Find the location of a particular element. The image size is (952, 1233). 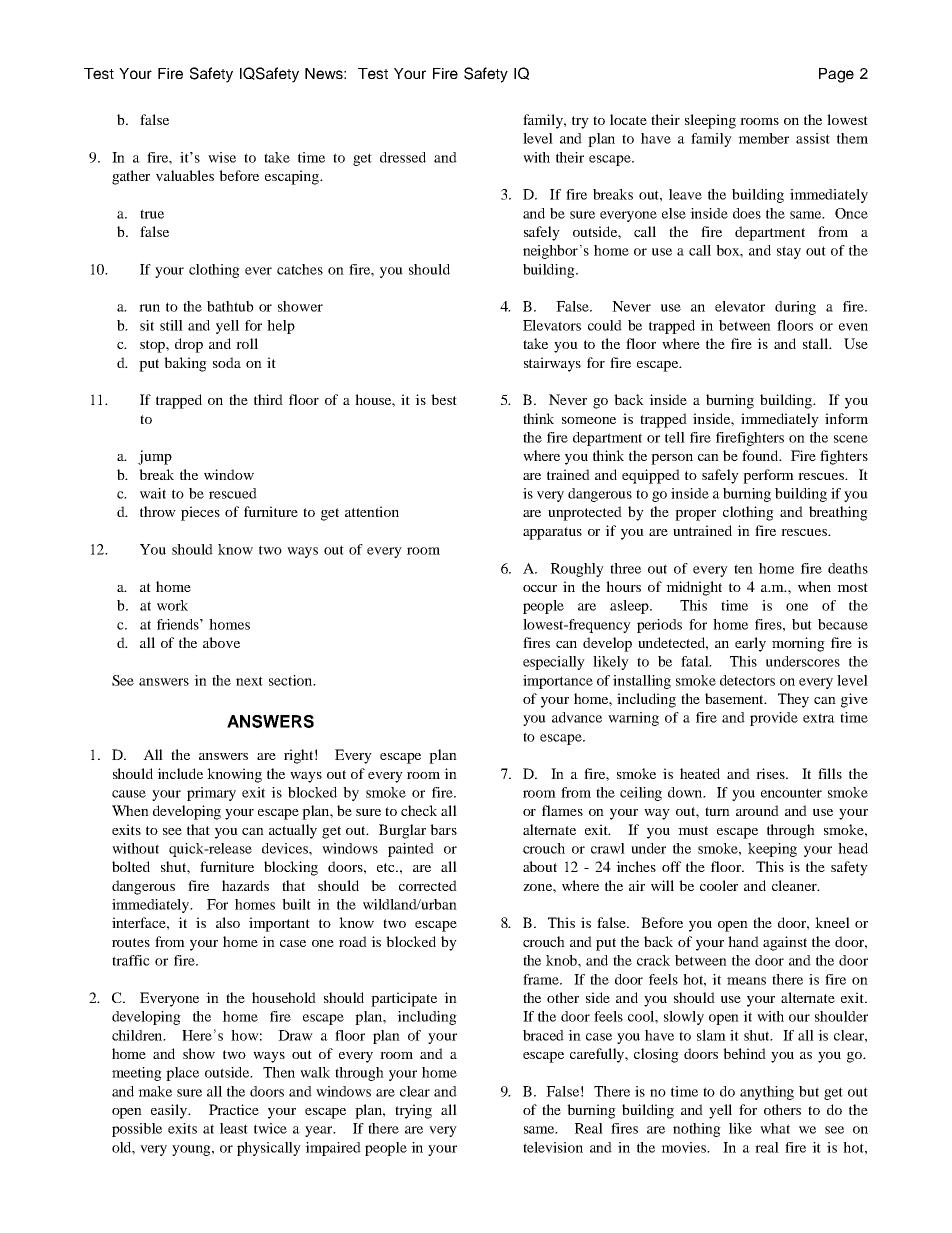

flames is located at coordinates (562, 810).
